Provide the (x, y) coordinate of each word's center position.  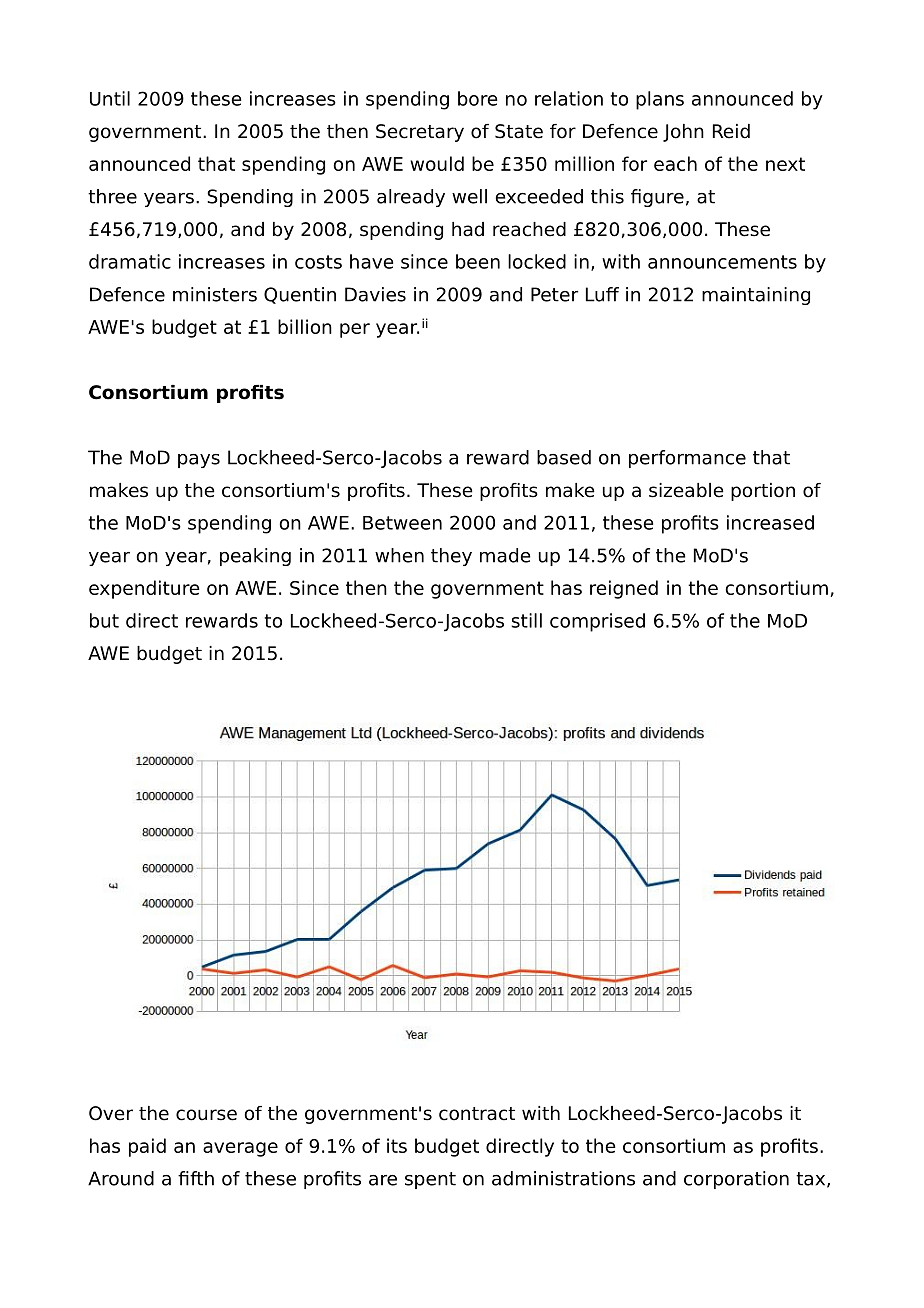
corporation (736, 1180)
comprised (597, 622)
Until (110, 98)
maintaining (756, 296)
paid (147, 1147)
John (683, 133)
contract (477, 1114)
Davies (375, 294)
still (526, 620)
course (206, 1115)
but (104, 620)
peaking (255, 557)
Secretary (420, 133)
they (451, 557)
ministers (215, 294)
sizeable (686, 490)
